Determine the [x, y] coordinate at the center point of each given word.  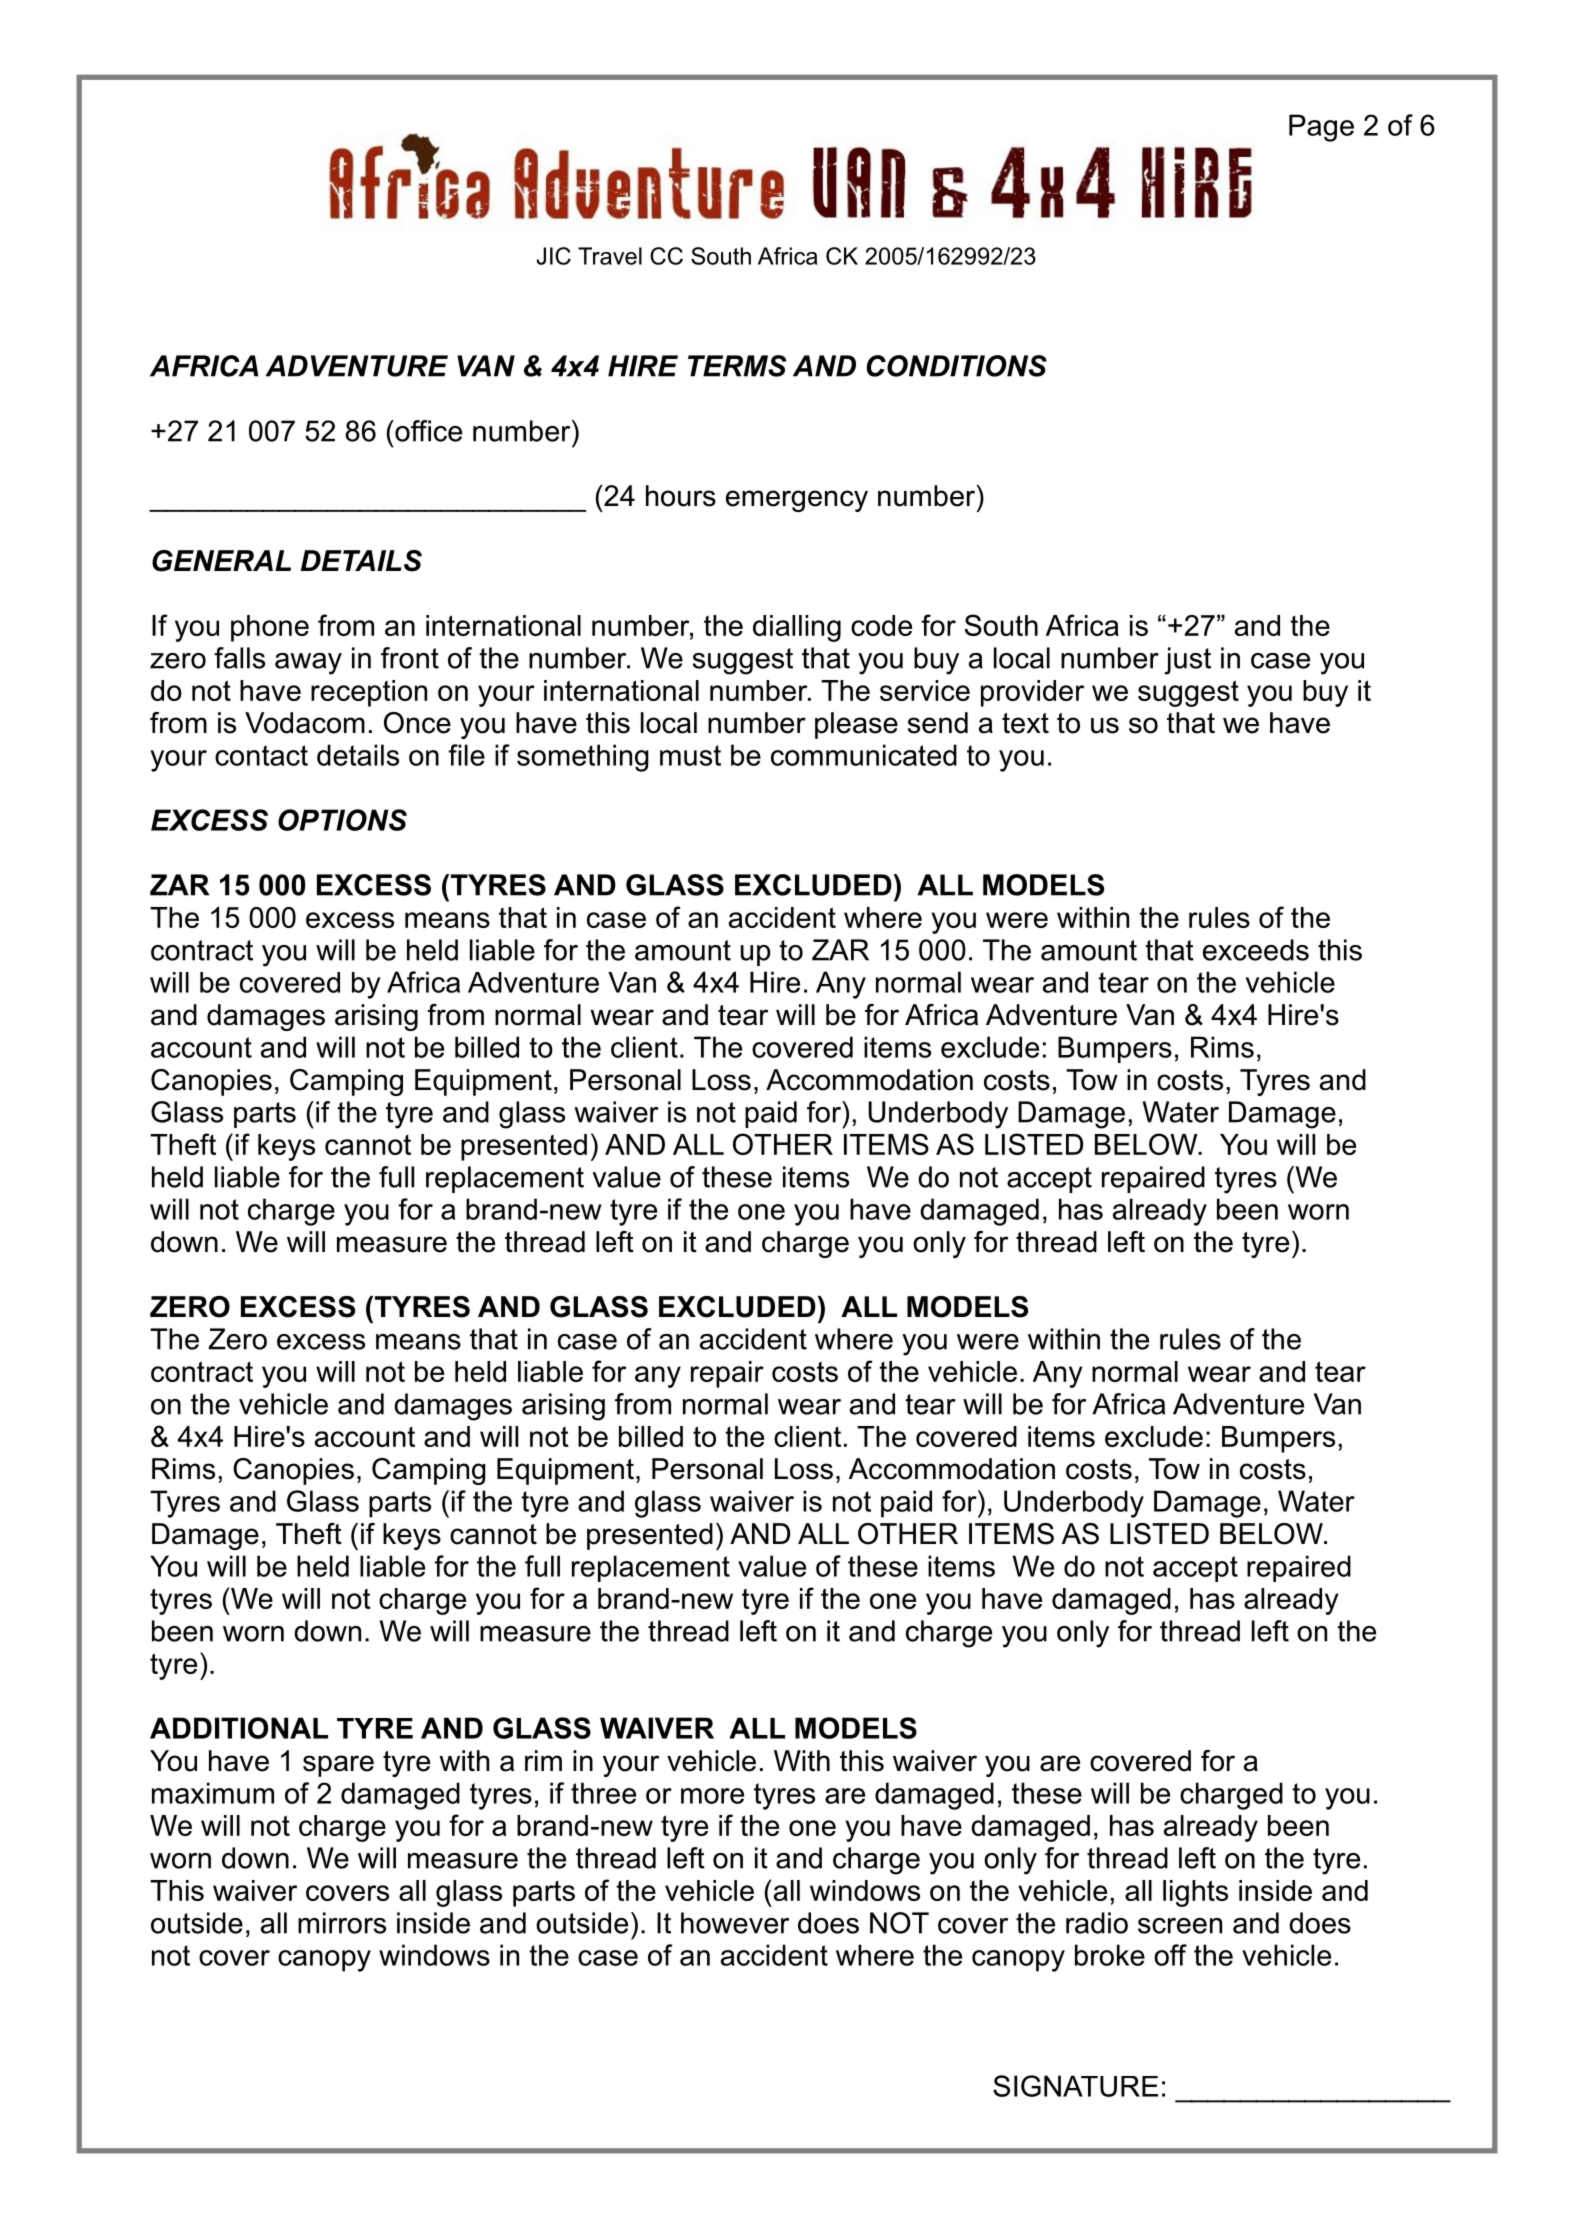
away [308, 664]
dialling [797, 628]
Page [1321, 128]
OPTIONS [342, 820]
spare [338, 1766]
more [712, 1796]
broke [1110, 1955]
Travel [610, 256]
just [1187, 661]
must [690, 755]
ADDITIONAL [239, 1728]
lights [1195, 1893]
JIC [553, 256]
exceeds [1256, 950]
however [735, 1923]
